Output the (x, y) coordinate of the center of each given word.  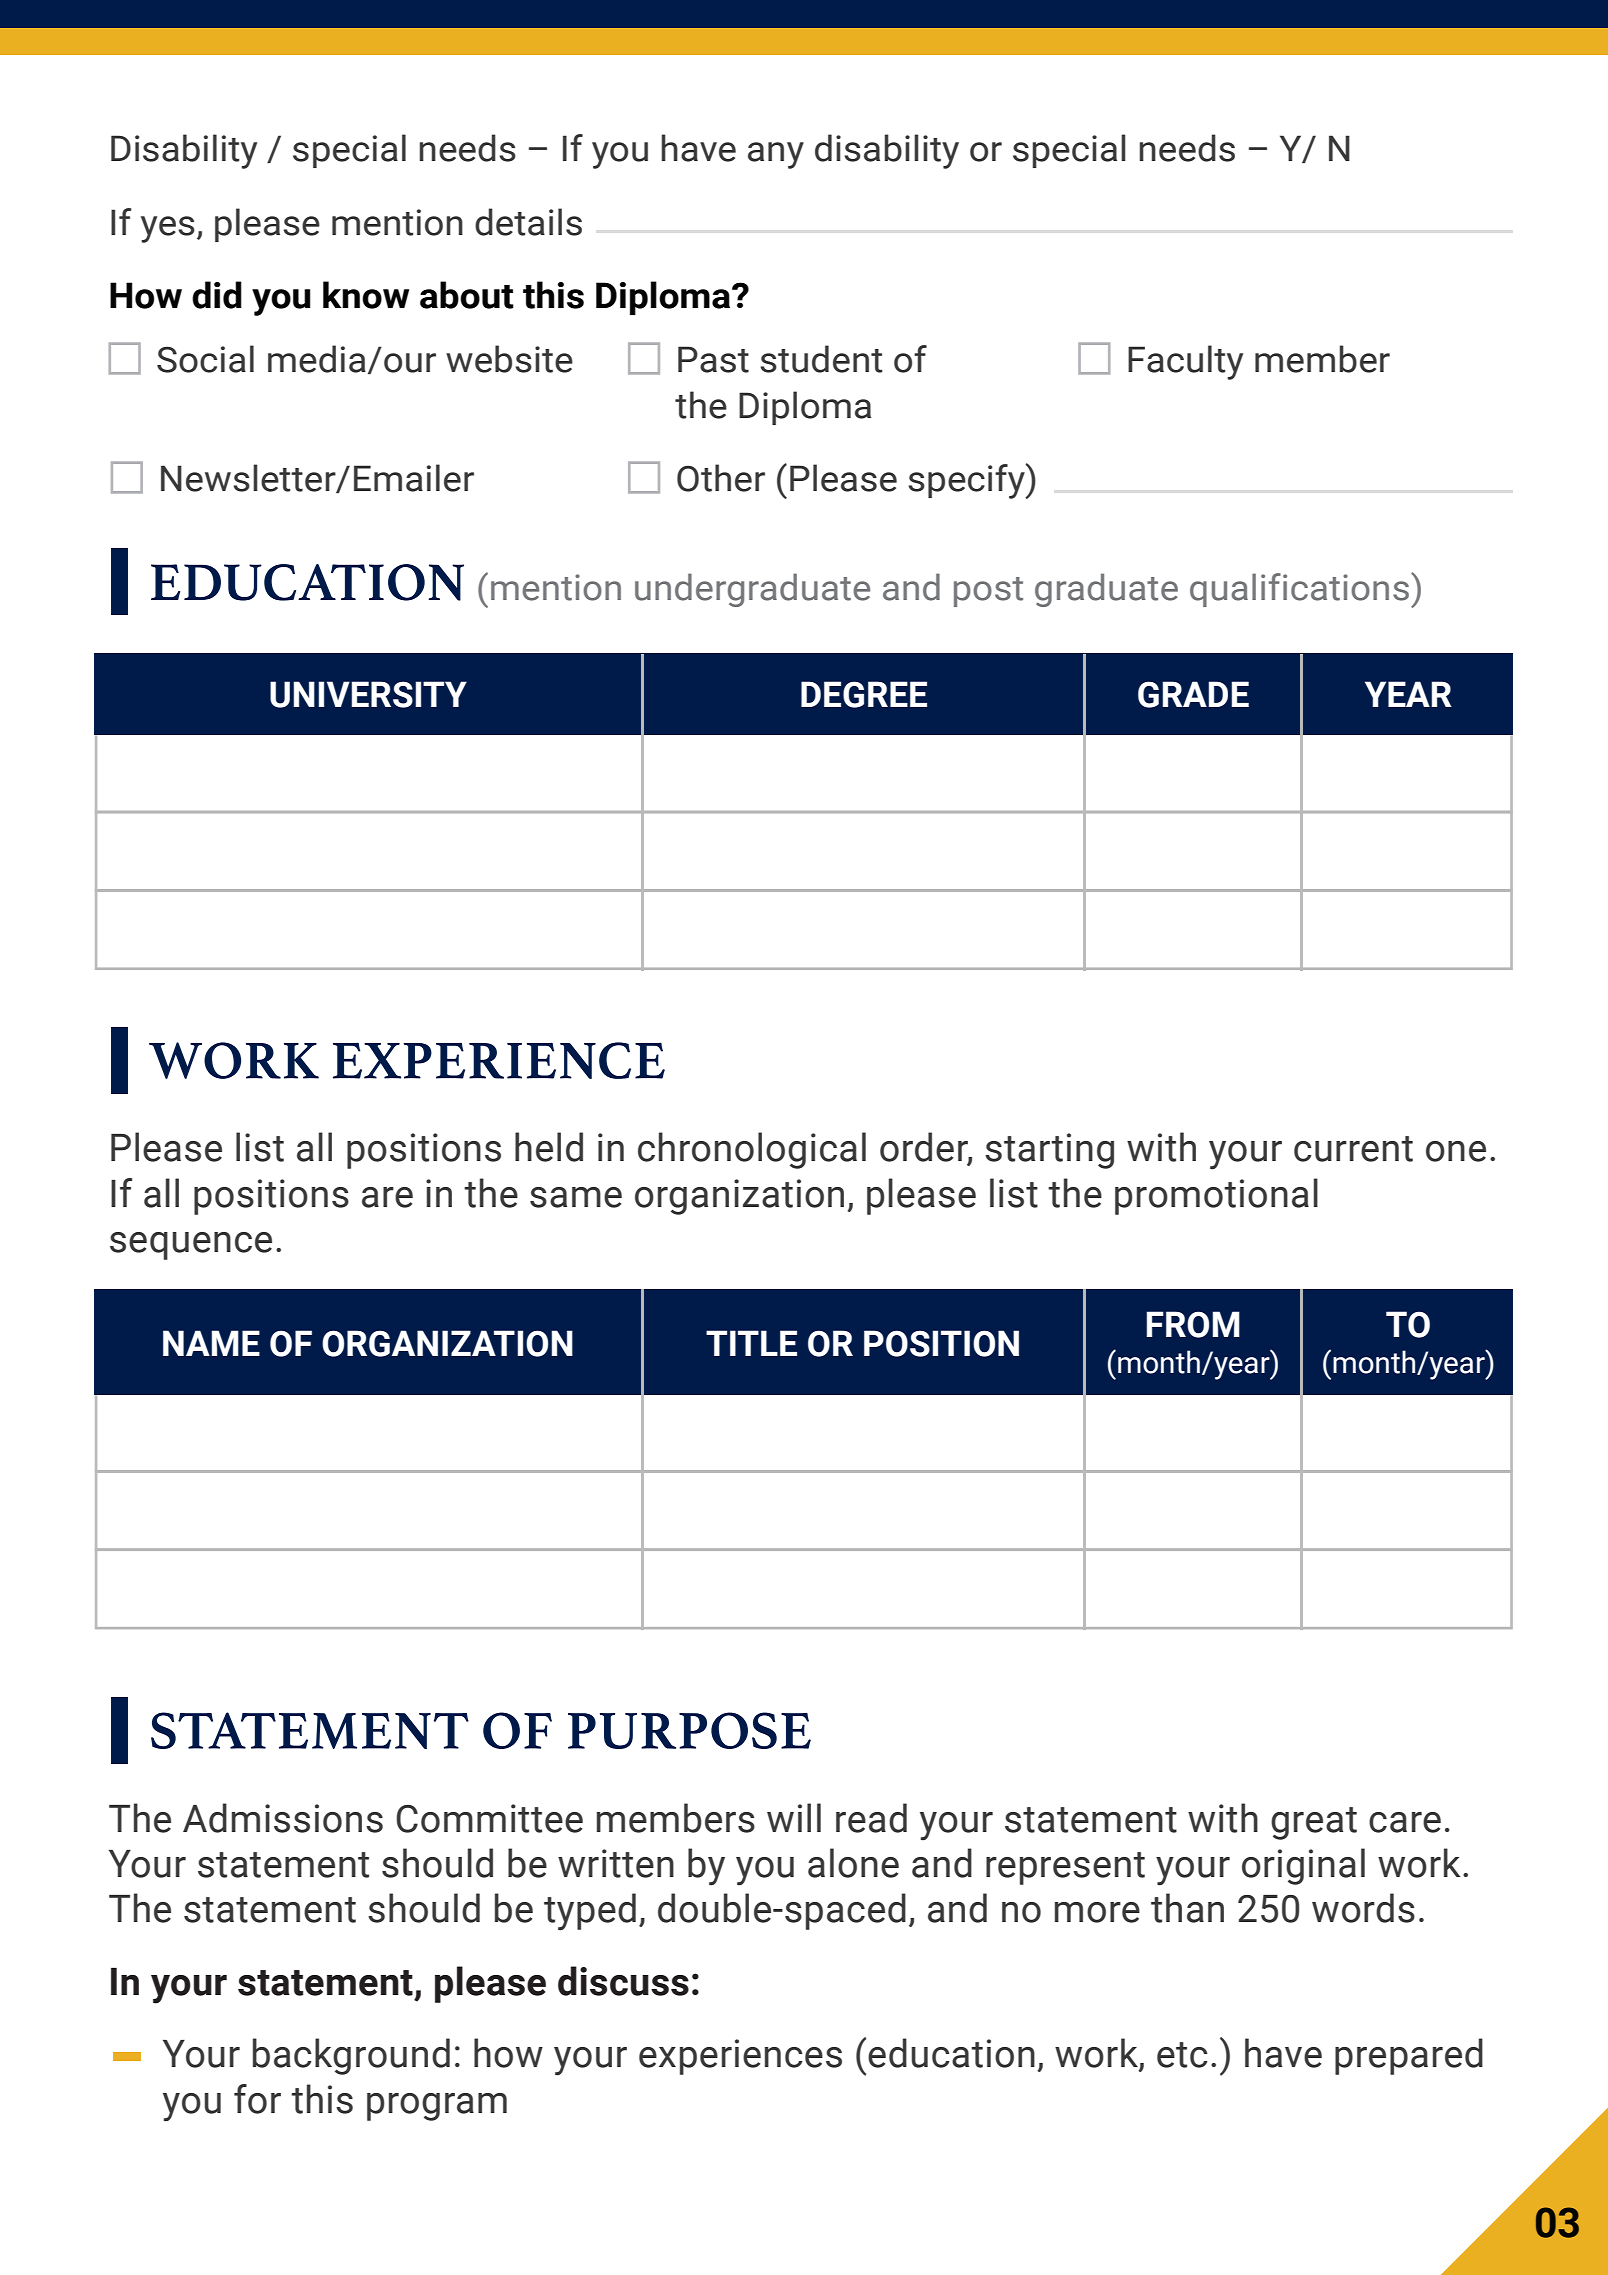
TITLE (751, 1343)
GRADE (1193, 694)
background (351, 2056)
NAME (211, 1343)
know (366, 295)
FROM (1193, 1324)
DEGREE (864, 694)
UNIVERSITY (368, 694)
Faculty (1185, 362)
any (776, 155)
